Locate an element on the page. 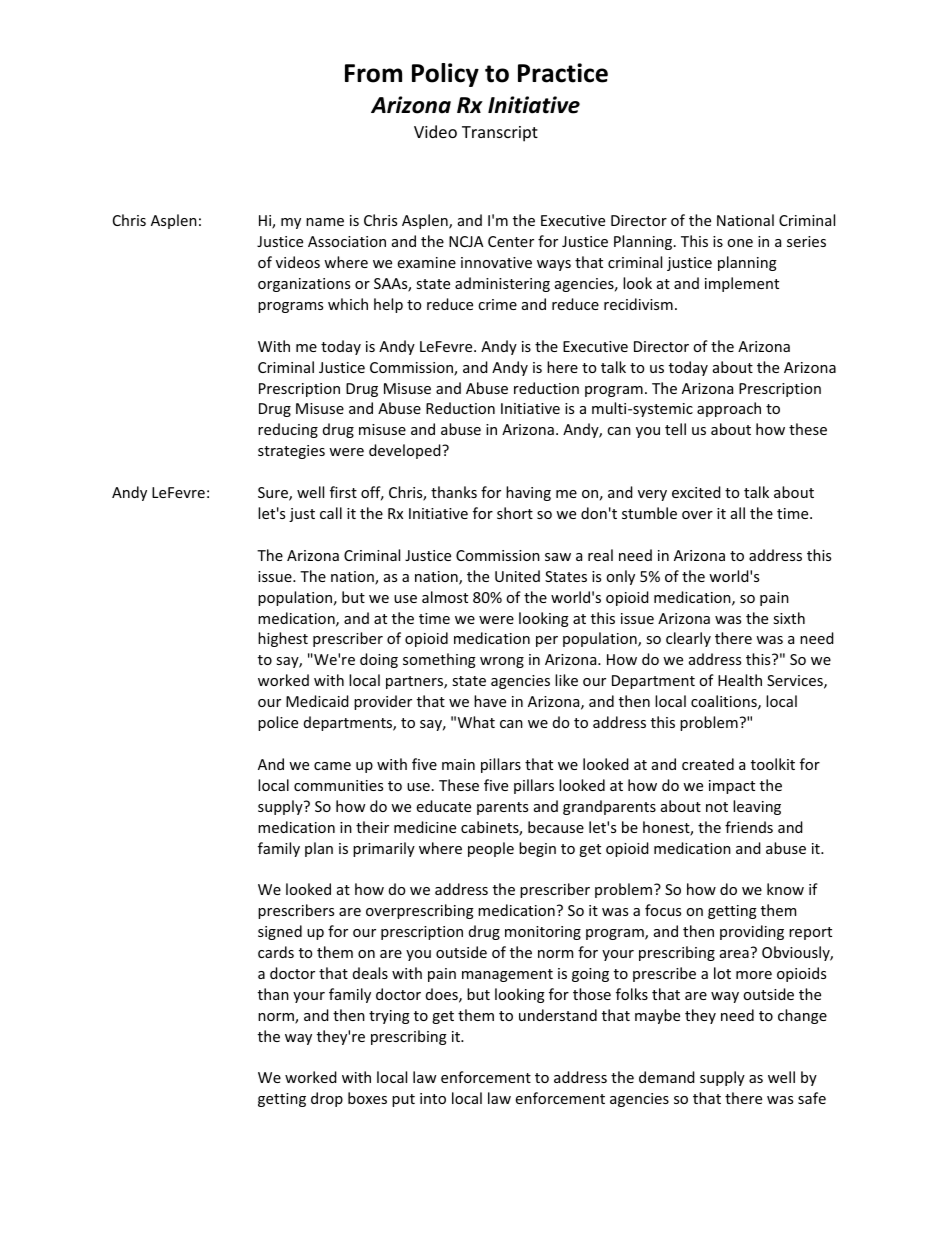 This page has width=952, height=1233. sixth is located at coordinates (789, 618).
